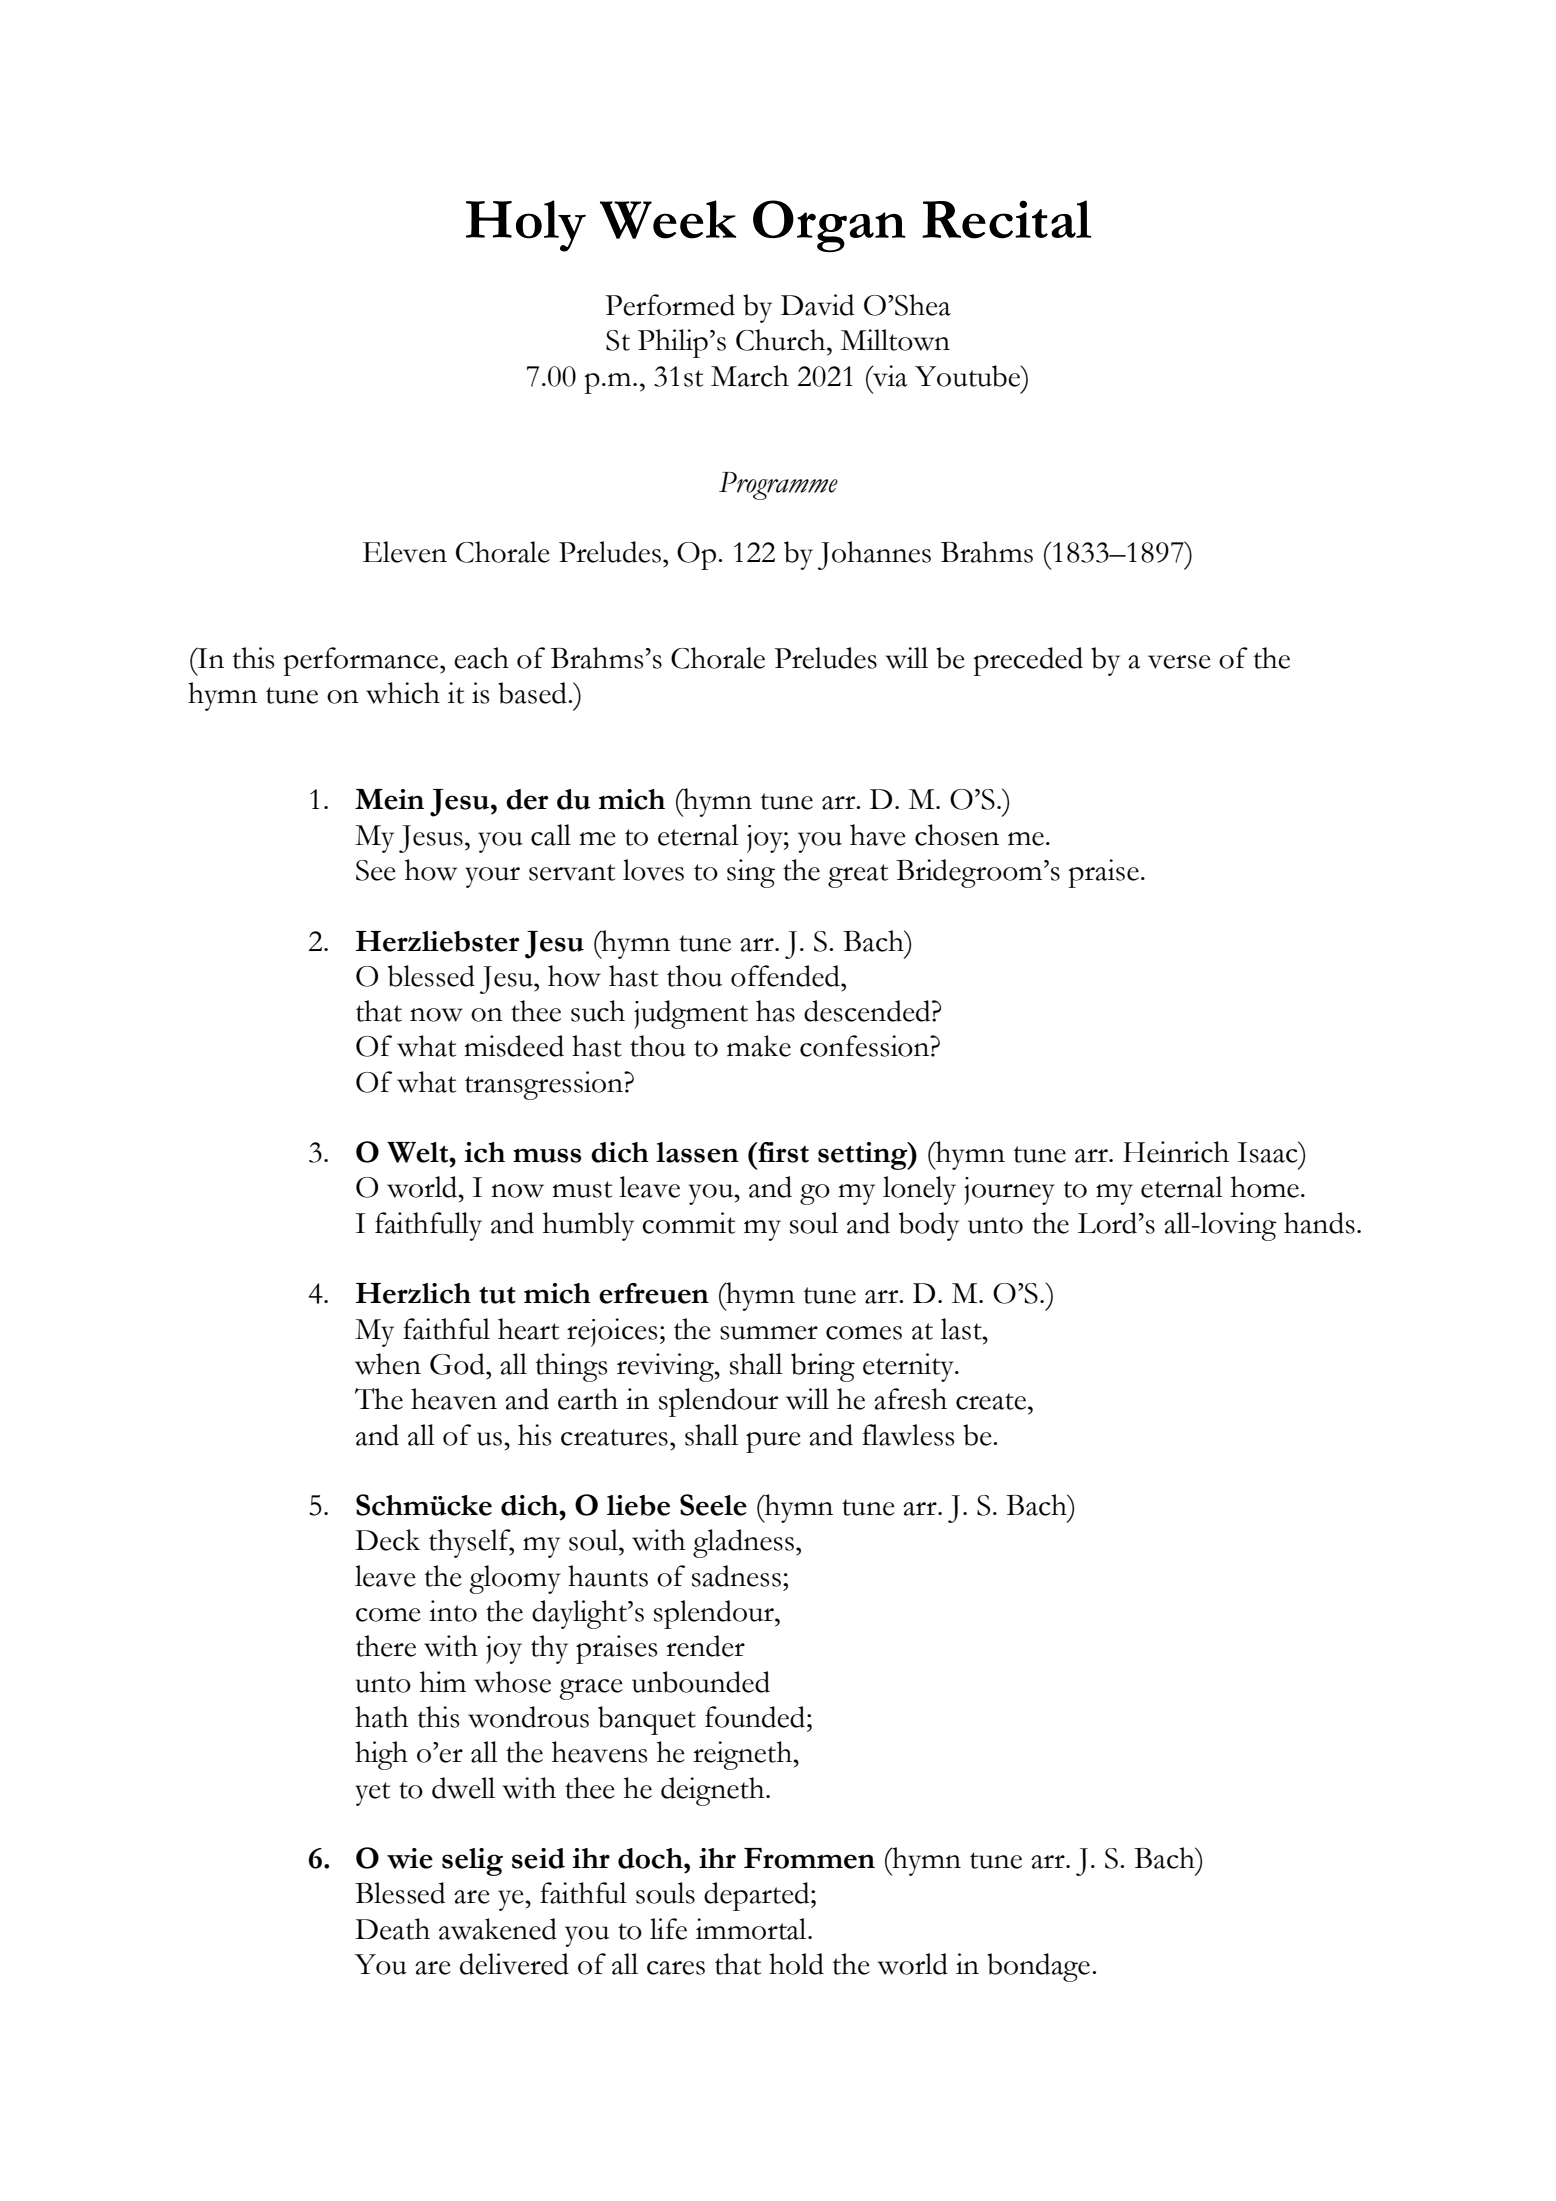  What do you see at coordinates (817, 305) in the screenshot?
I see `David` at bounding box center [817, 305].
